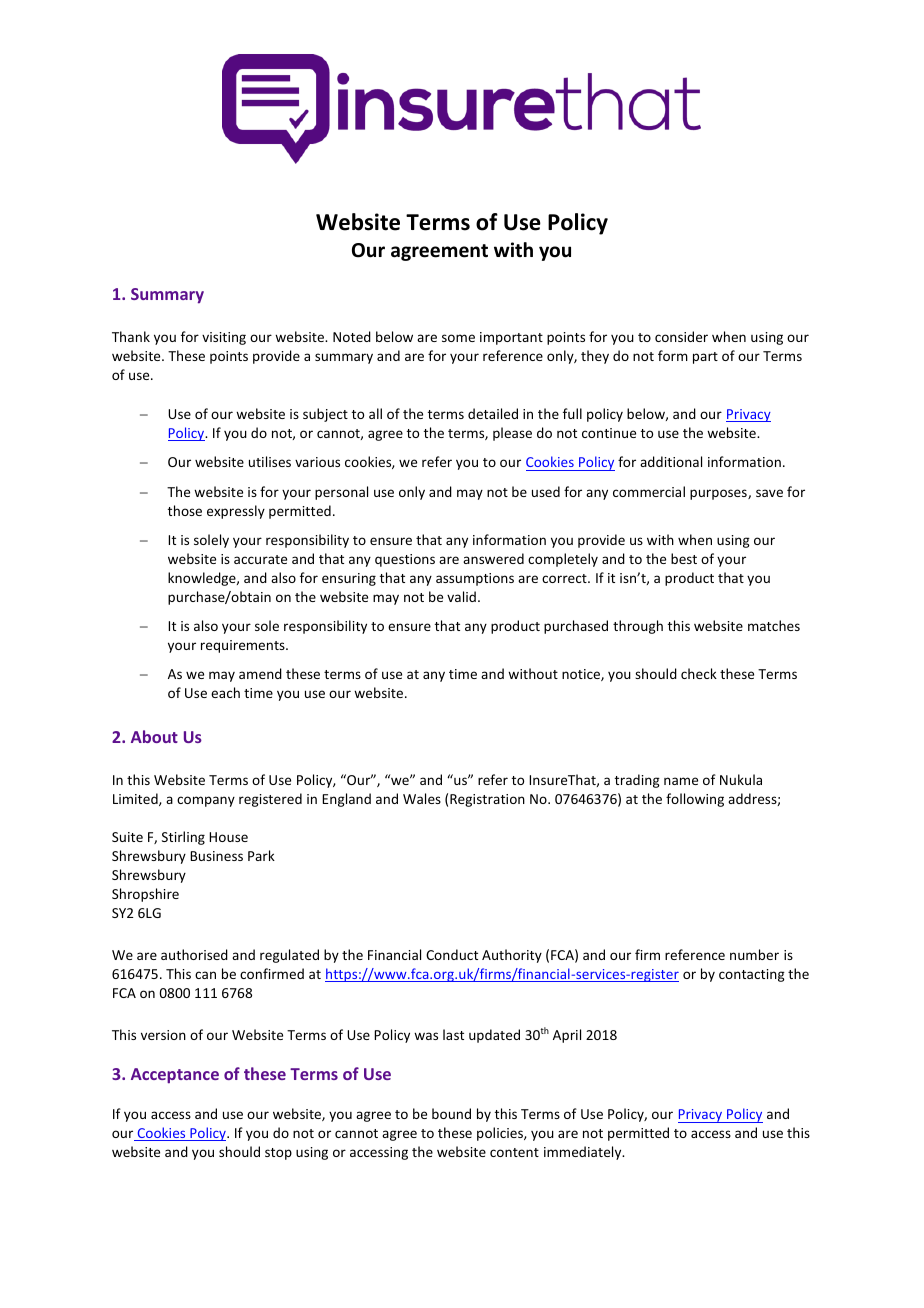 This screenshot has width=924, height=1308. Describe the element at coordinates (154, 736) in the screenshot. I see `About` at that location.
